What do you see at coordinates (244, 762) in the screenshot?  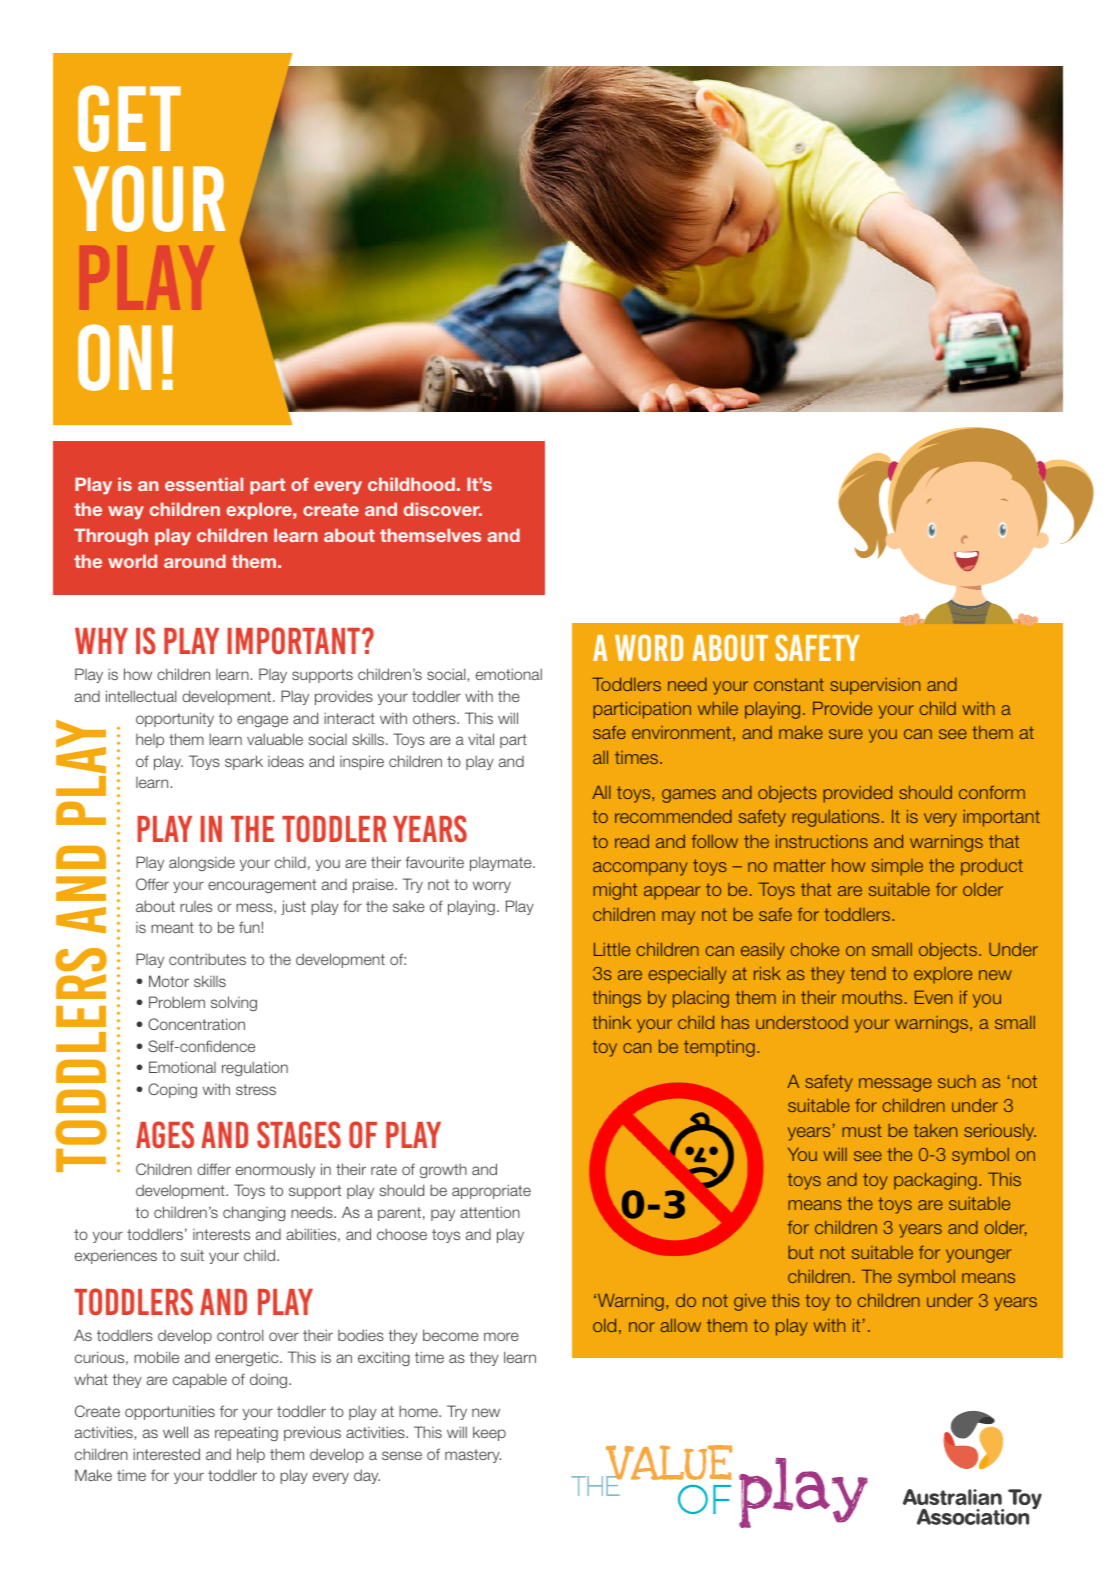 I see `spark` at bounding box center [244, 762].
